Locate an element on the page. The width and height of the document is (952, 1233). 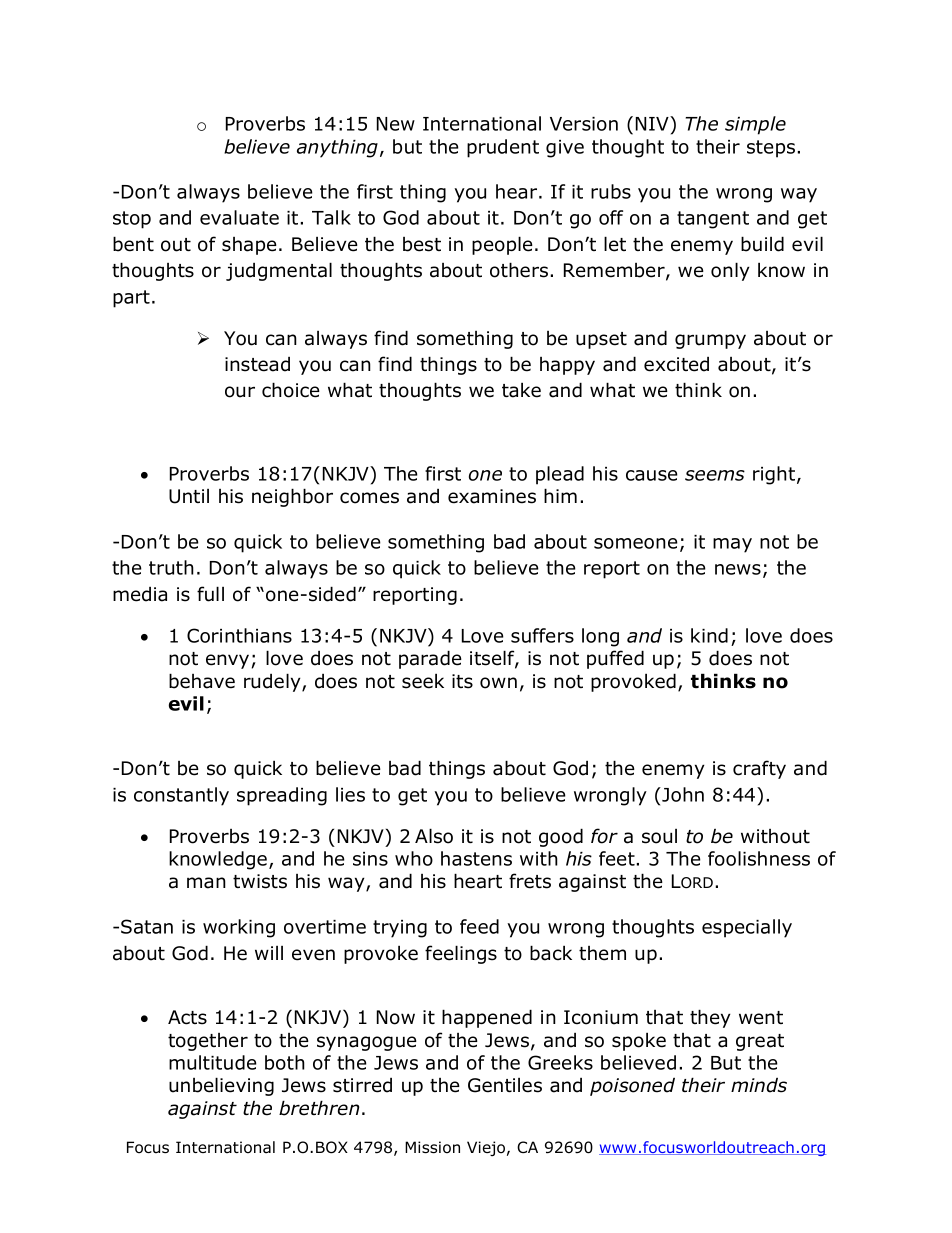
NIV is located at coordinates (653, 123).
